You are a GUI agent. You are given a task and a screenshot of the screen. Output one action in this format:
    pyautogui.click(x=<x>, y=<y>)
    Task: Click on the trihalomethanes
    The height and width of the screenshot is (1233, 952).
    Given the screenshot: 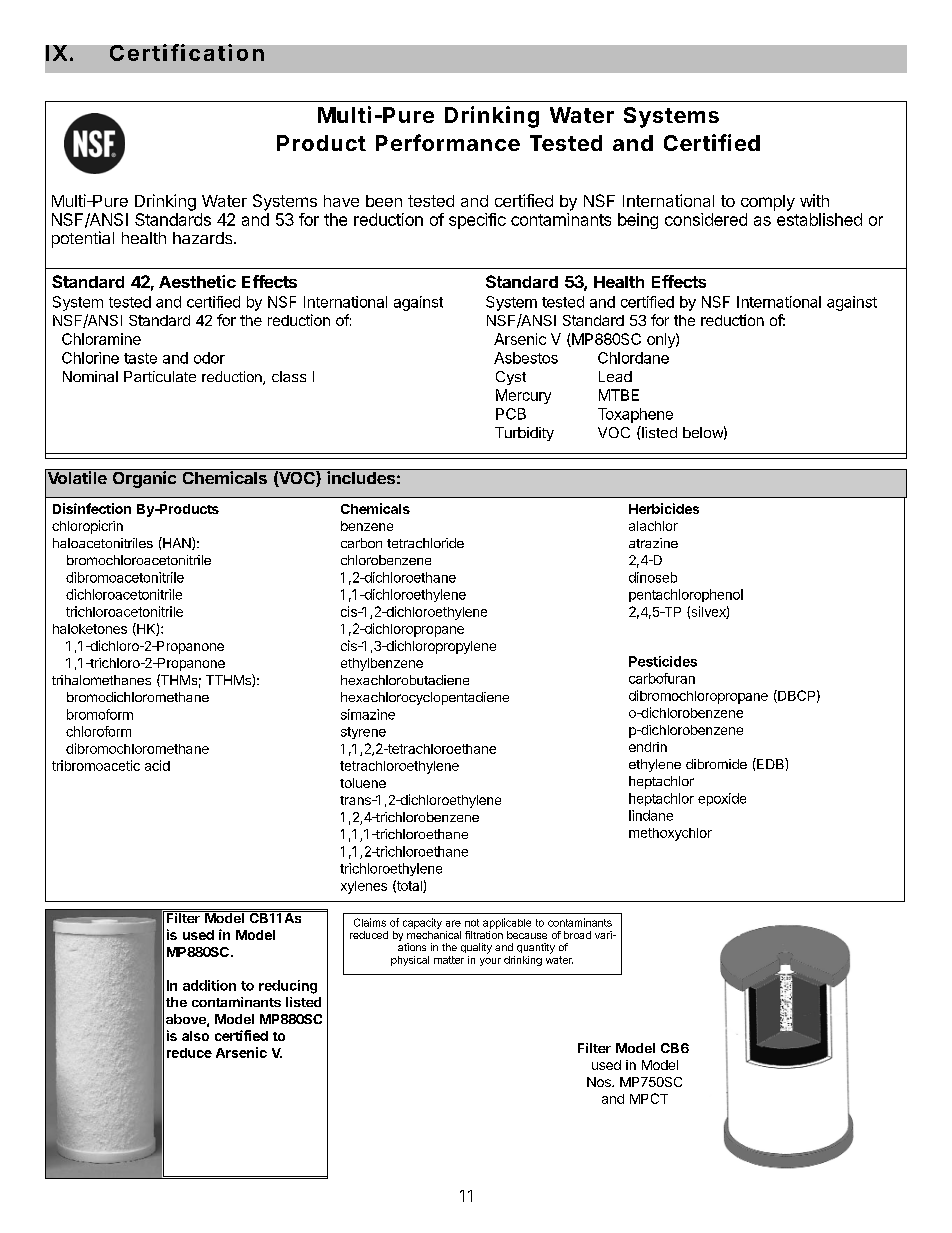 What is the action you would take?
    pyautogui.click(x=101, y=680)
